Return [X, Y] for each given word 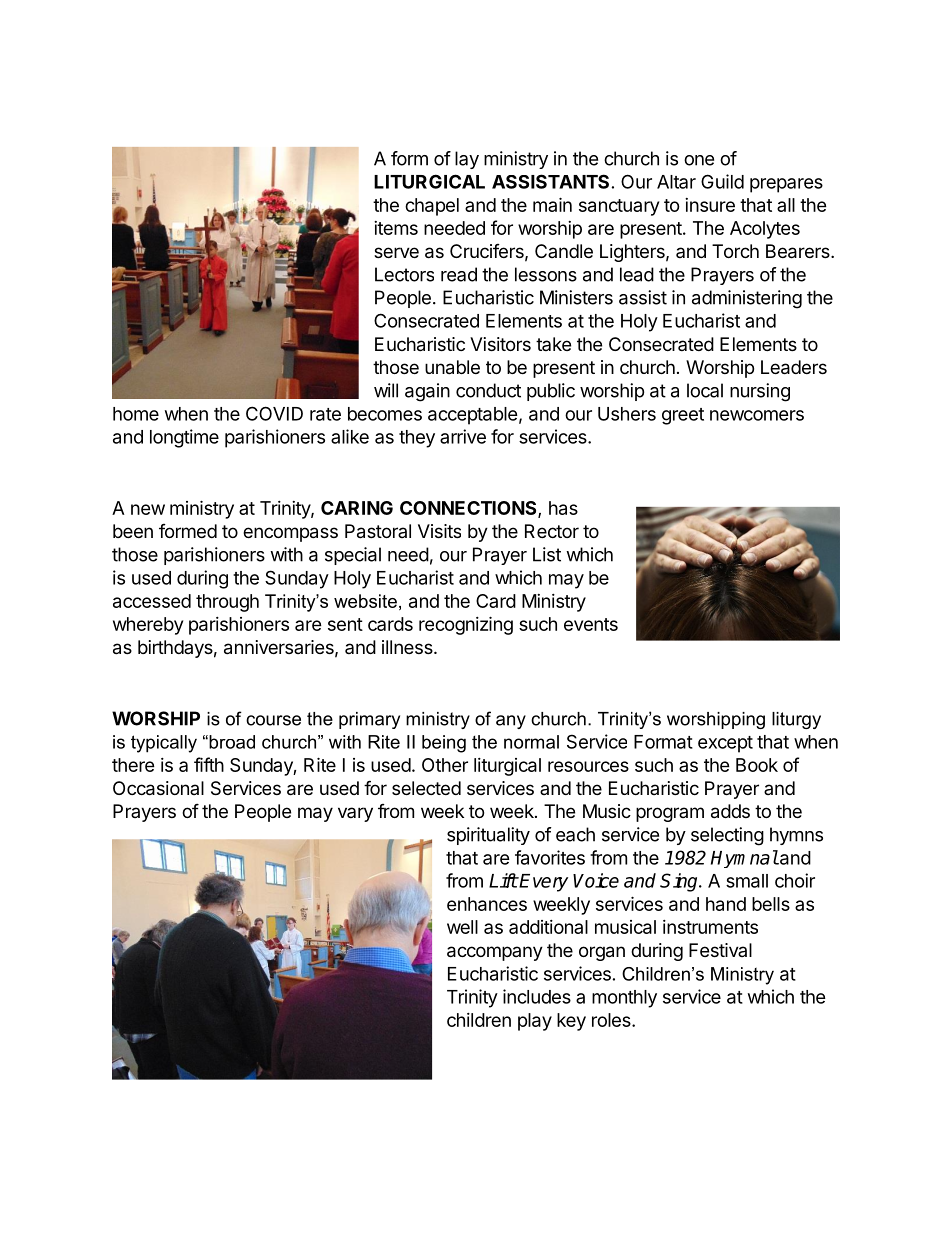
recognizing [466, 625]
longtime [184, 438]
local [705, 390]
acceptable [473, 416]
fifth [209, 764]
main [552, 204]
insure [710, 205]
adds [730, 811]
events [591, 624]
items [396, 228]
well [462, 927]
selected [426, 788]
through [227, 603]
